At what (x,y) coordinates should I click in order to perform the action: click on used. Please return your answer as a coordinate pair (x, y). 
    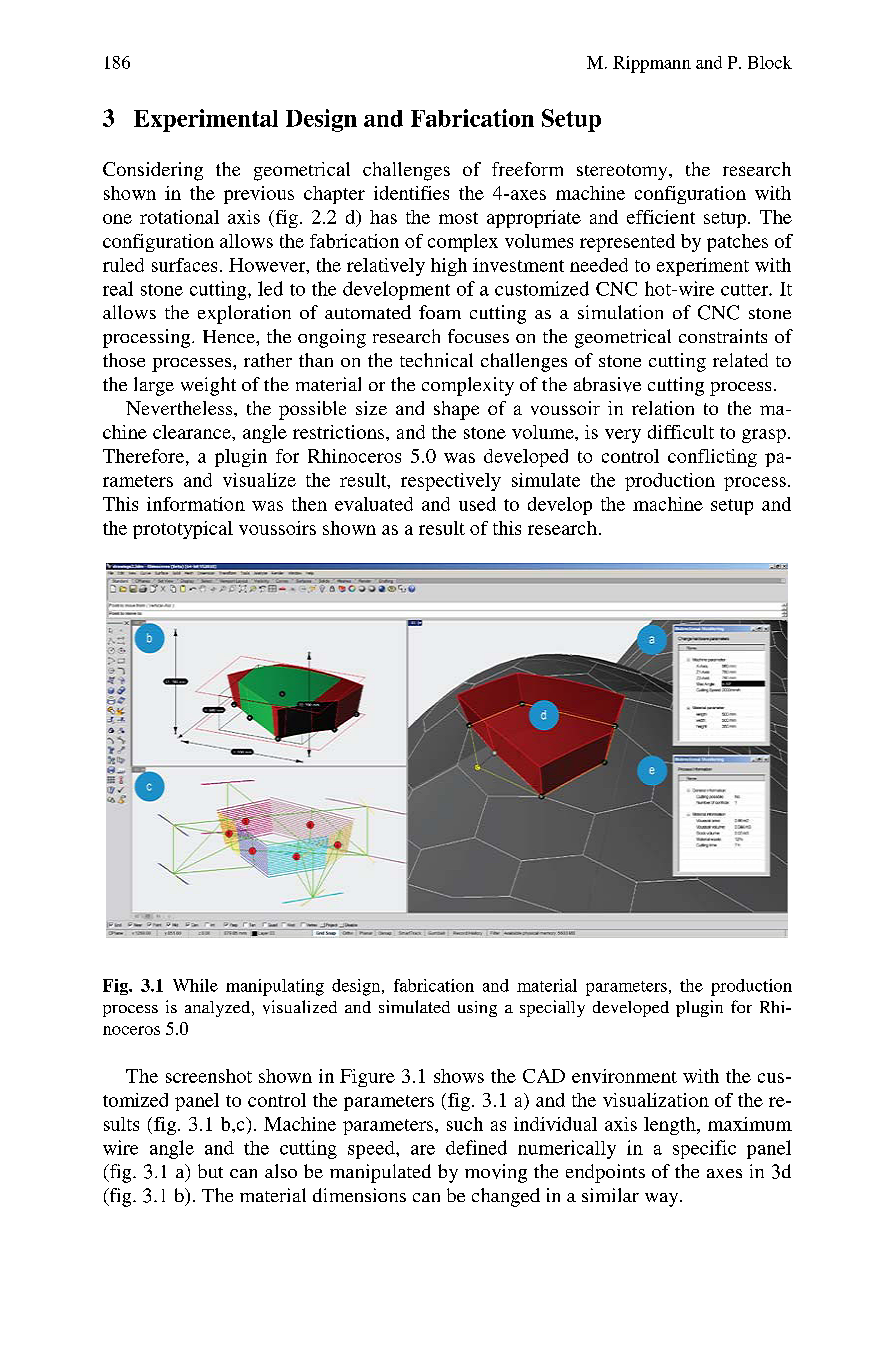
    Looking at the image, I should click on (477, 504).
